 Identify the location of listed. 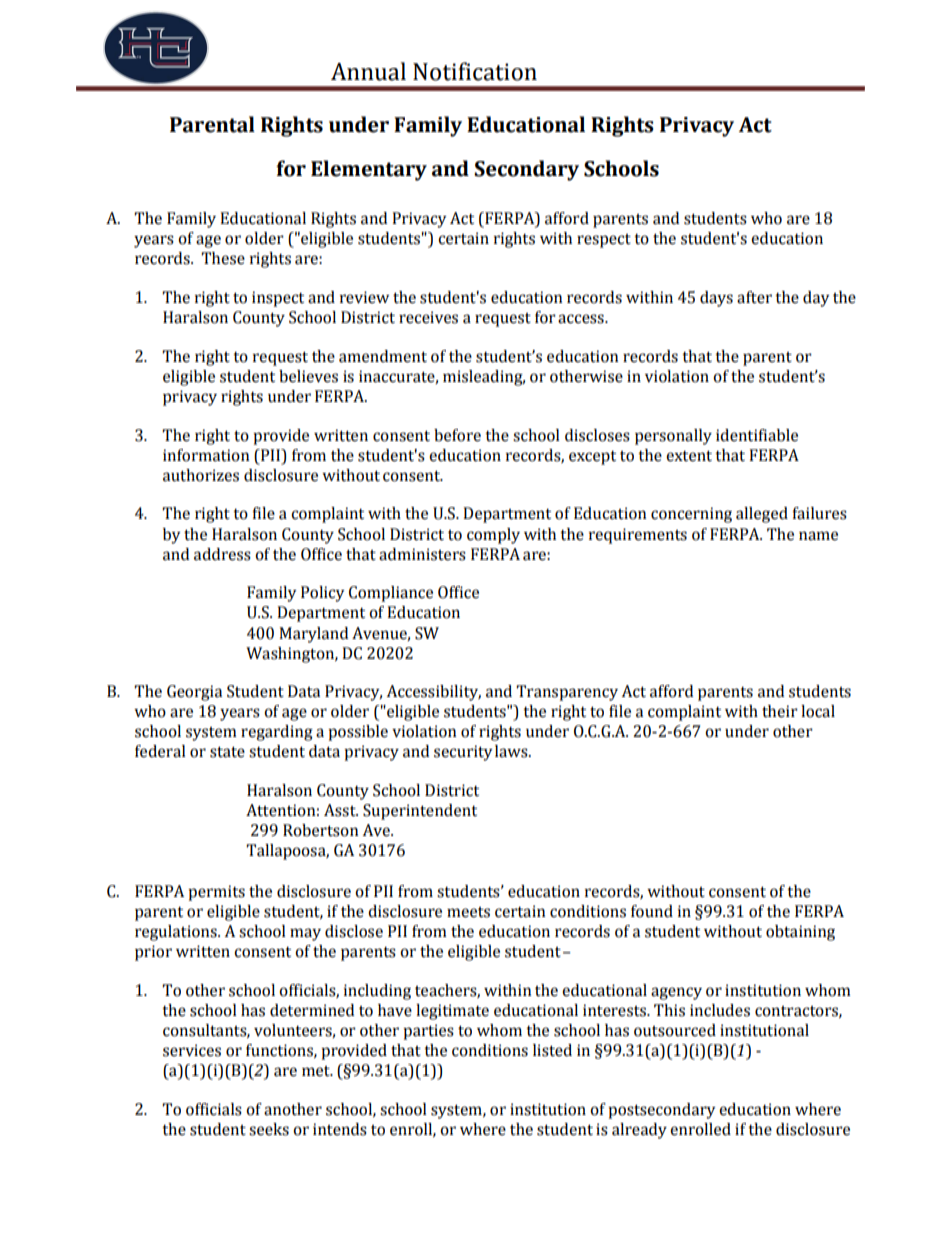
(552, 1050).
